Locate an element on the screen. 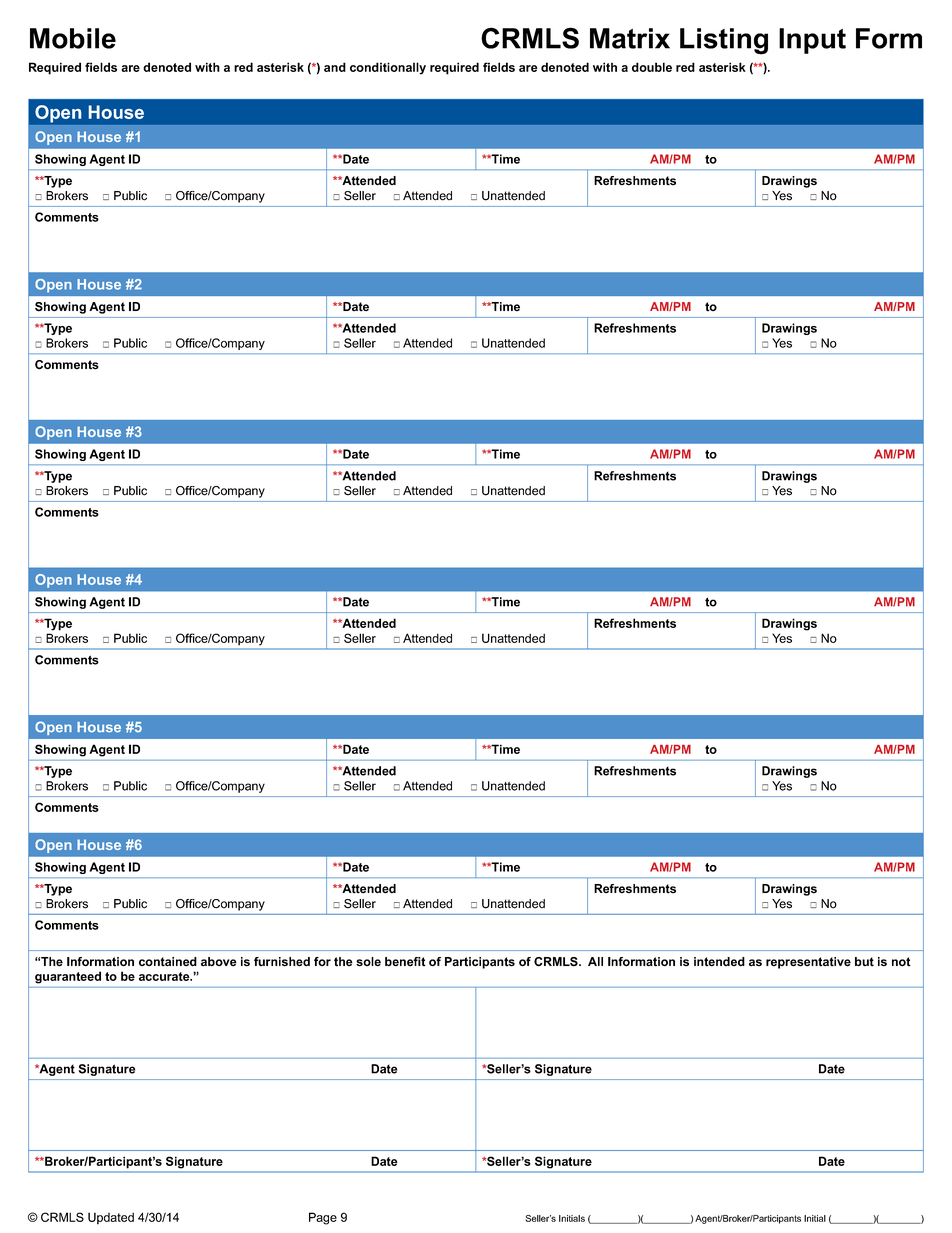 The image size is (952, 1233). benefit is located at coordinates (405, 962).
